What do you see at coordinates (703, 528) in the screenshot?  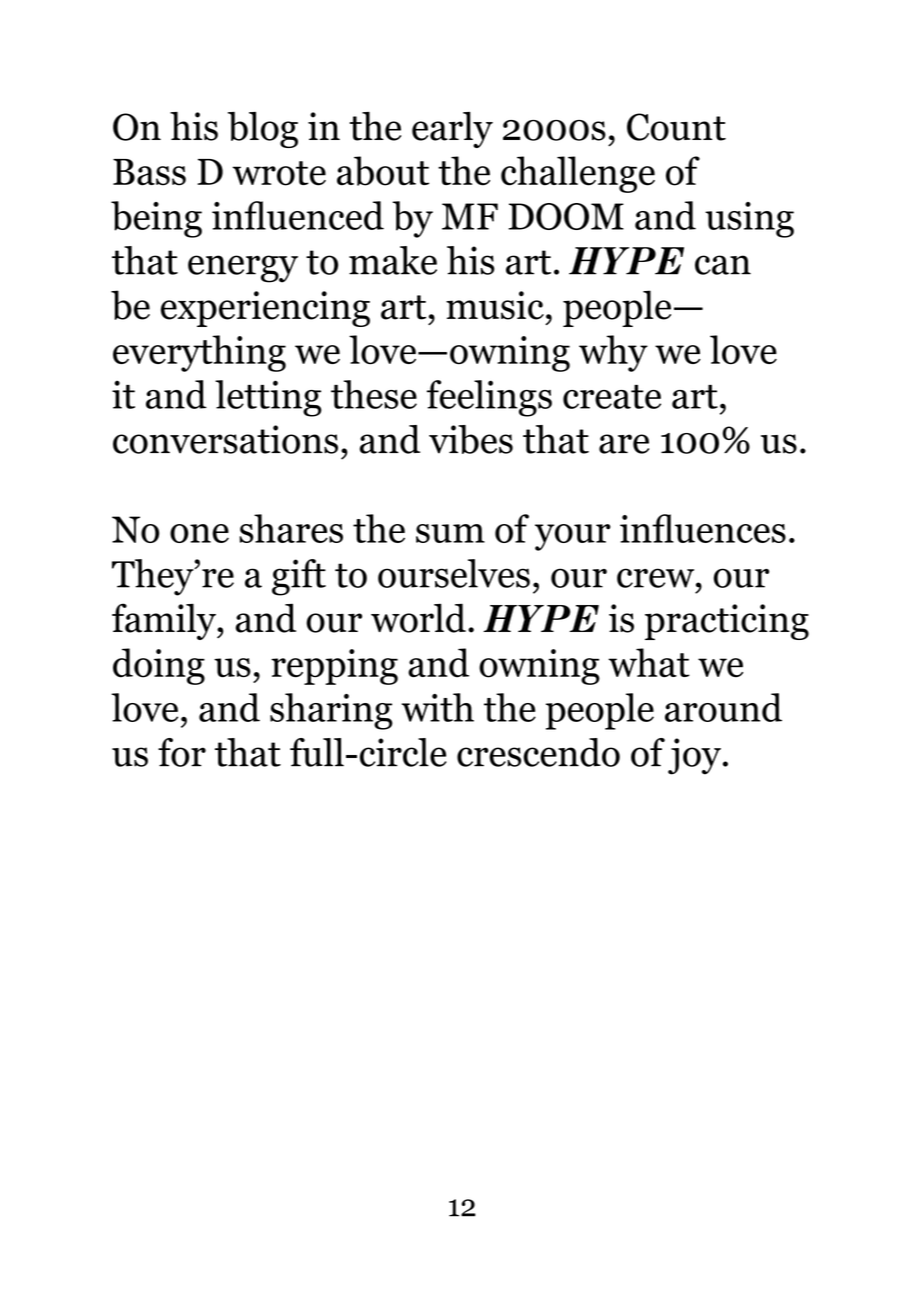 I see `influences` at bounding box center [703, 528].
